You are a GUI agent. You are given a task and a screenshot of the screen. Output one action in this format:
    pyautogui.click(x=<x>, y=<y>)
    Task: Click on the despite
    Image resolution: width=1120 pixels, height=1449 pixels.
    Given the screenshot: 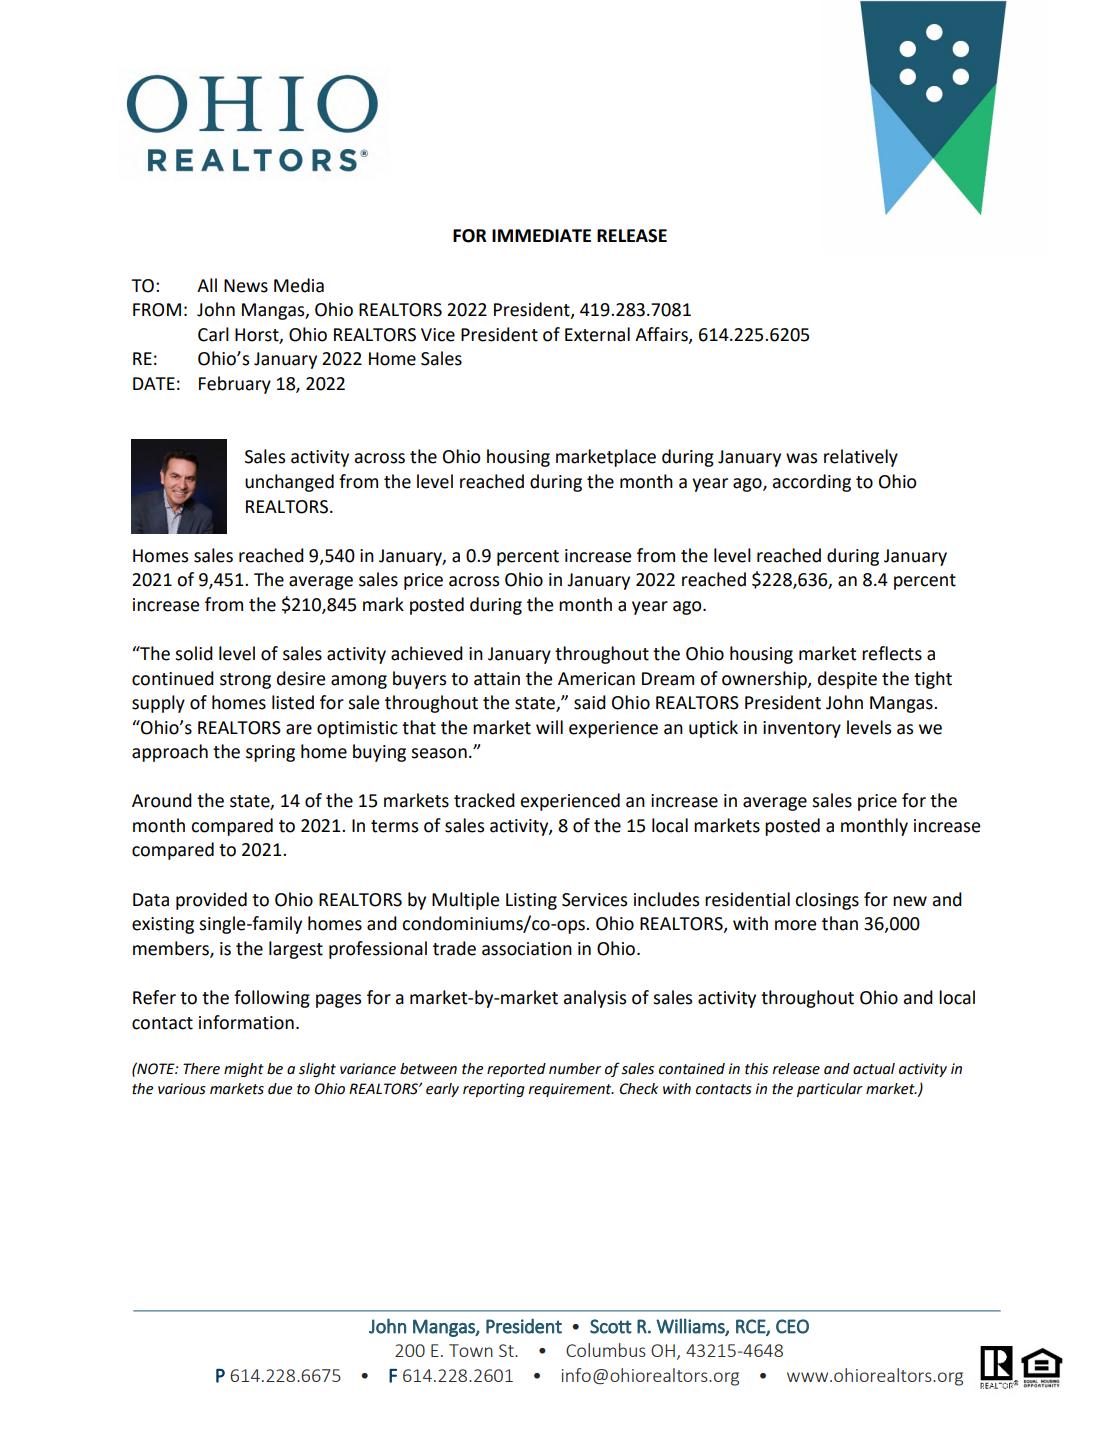 What is the action you would take?
    pyautogui.click(x=847, y=680)
